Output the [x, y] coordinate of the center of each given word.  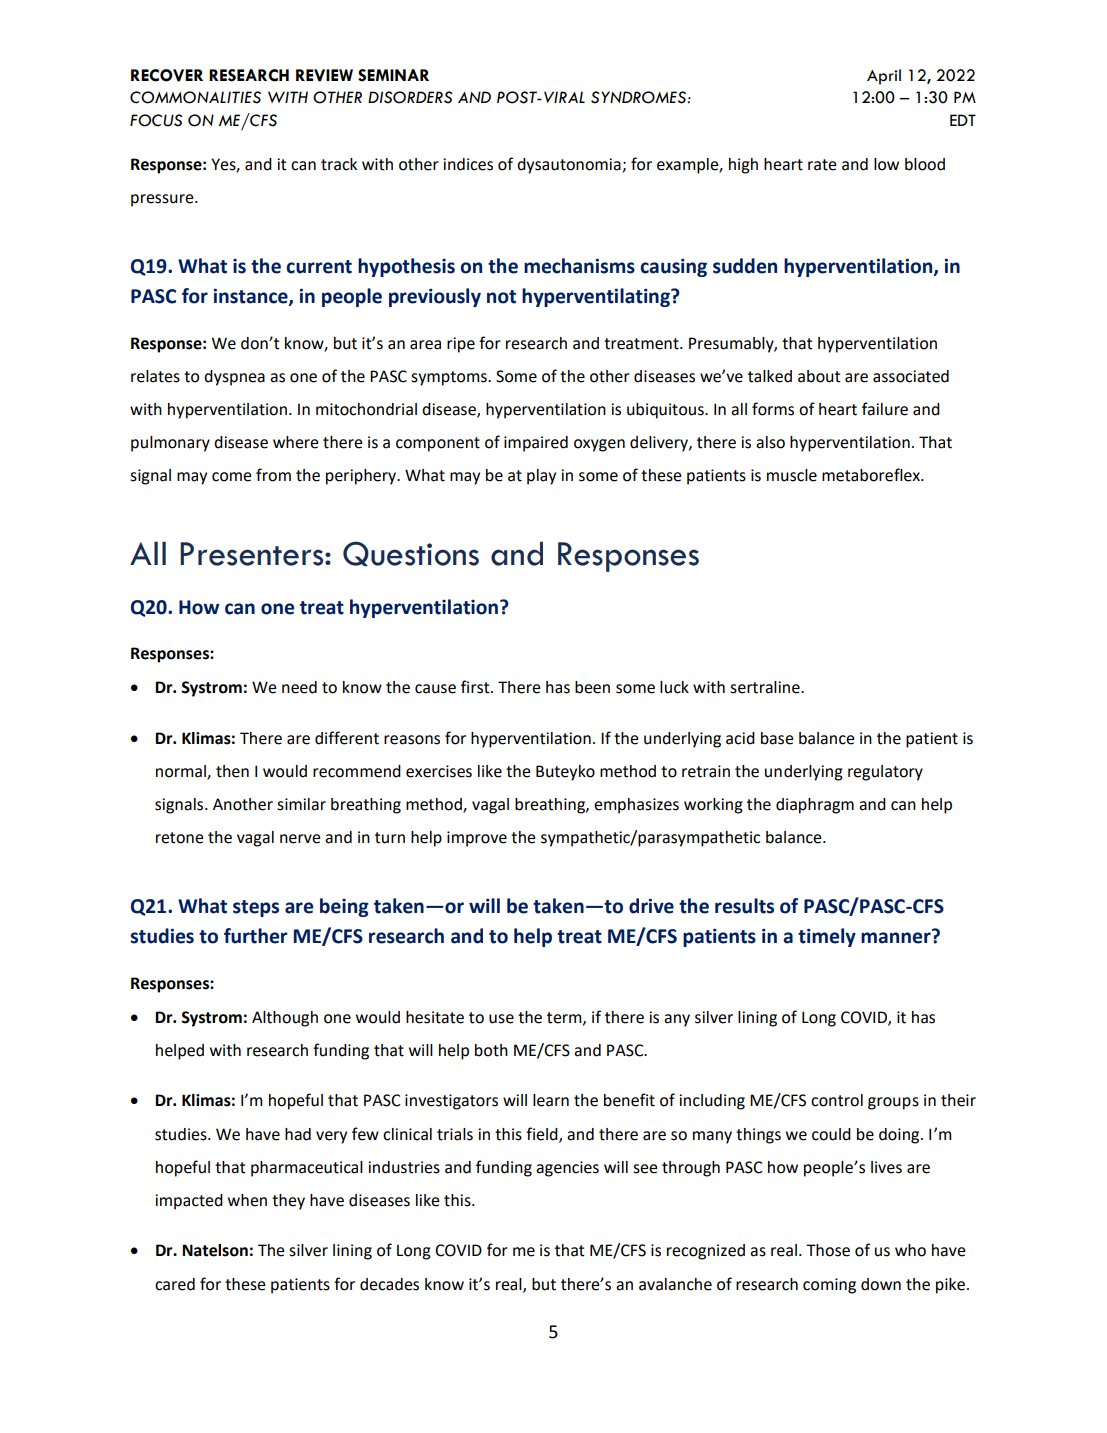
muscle [792, 475]
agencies [567, 1169]
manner [897, 937]
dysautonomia [569, 166]
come [231, 477]
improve [477, 839]
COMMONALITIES [195, 97]
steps [256, 908]
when [247, 1200]
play [541, 477]
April [884, 77]
